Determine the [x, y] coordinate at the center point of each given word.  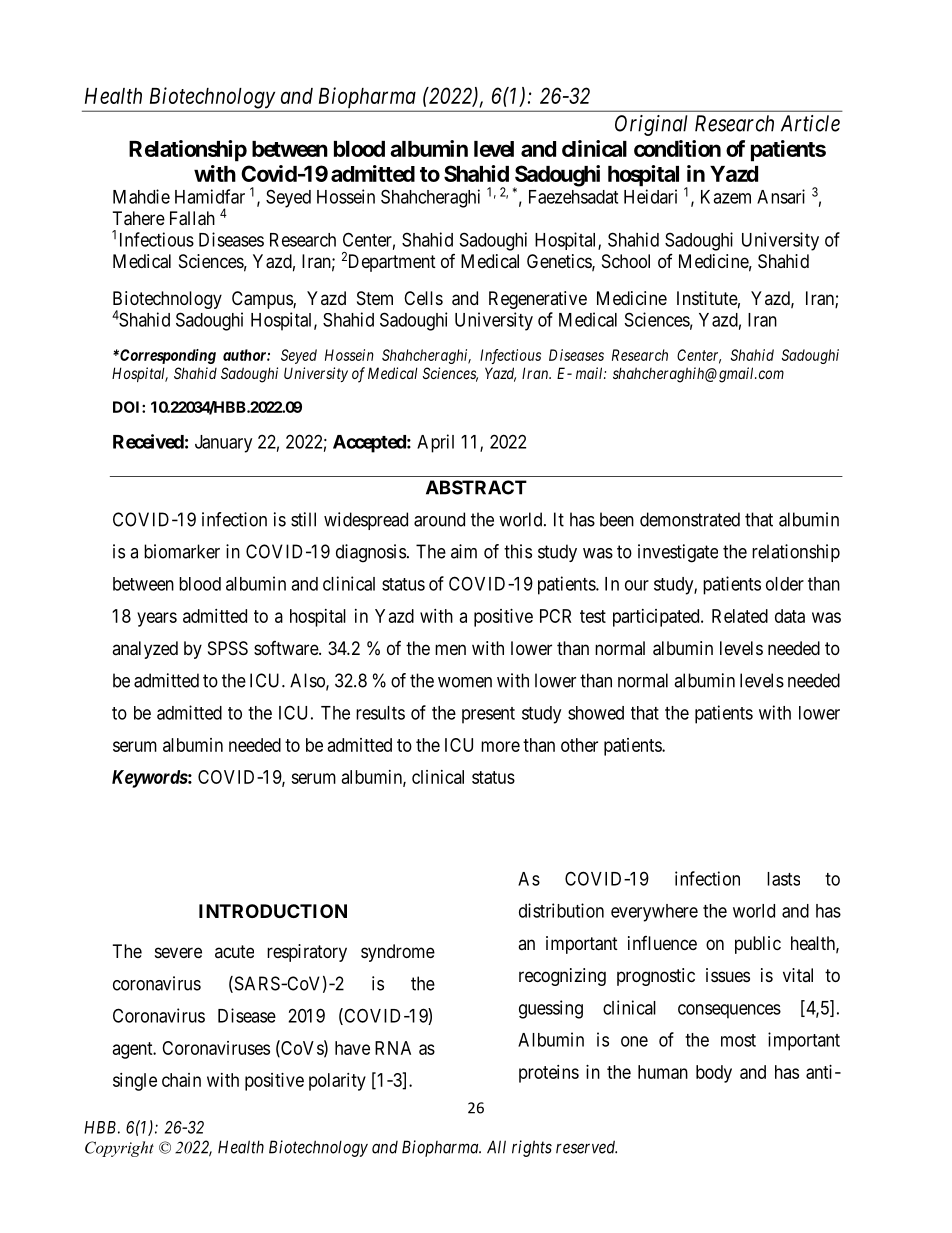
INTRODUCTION [273, 911]
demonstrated [690, 519]
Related [740, 616]
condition [677, 148]
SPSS [228, 648]
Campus [263, 300]
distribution [561, 910]
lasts [783, 879]
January [223, 444]
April [435, 443]
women [465, 682]
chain [181, 1080]
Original [651, 125]
